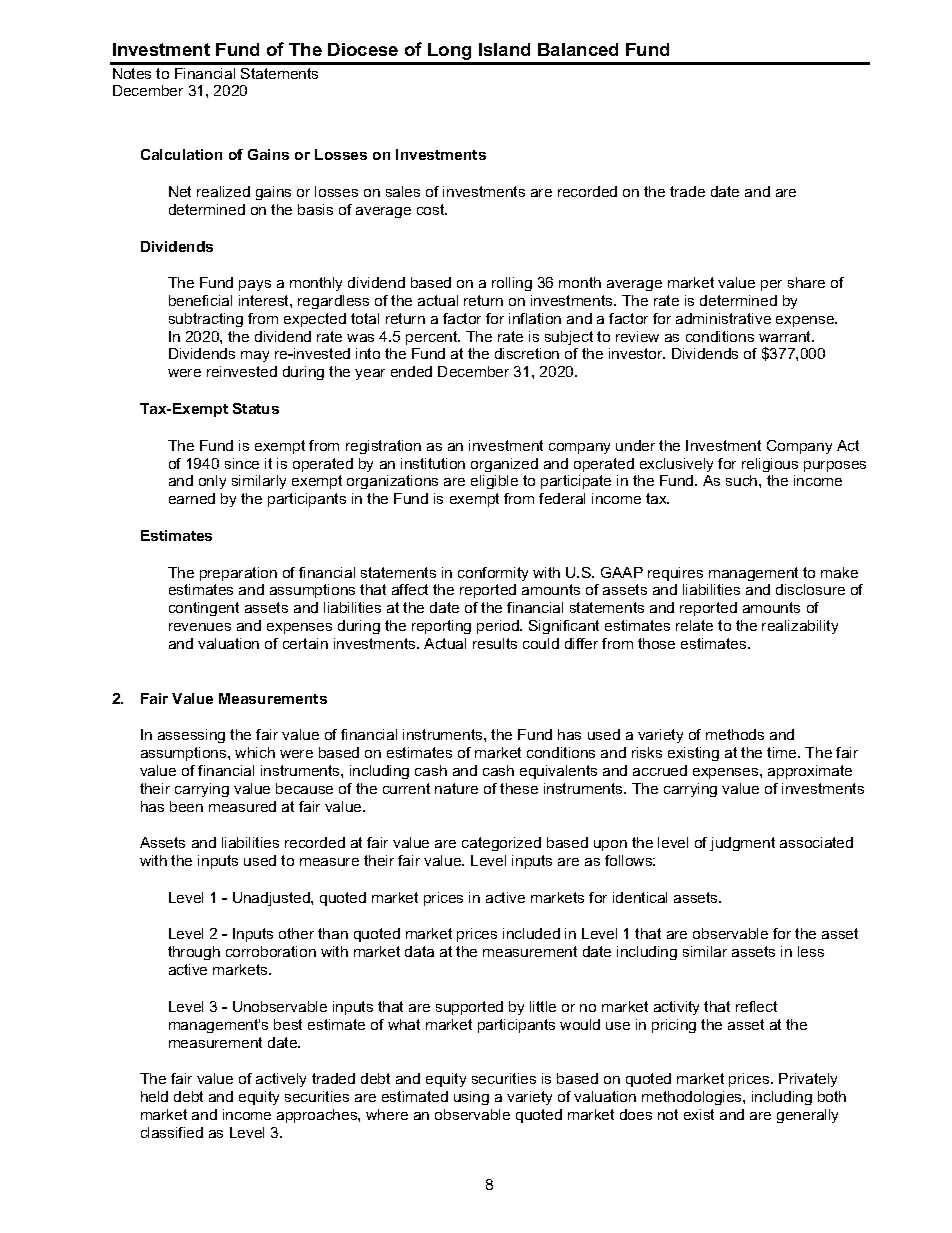  What do you see at coordinates (504, 49) in the document?
I see `Island` at bounding box center [504, 49].
